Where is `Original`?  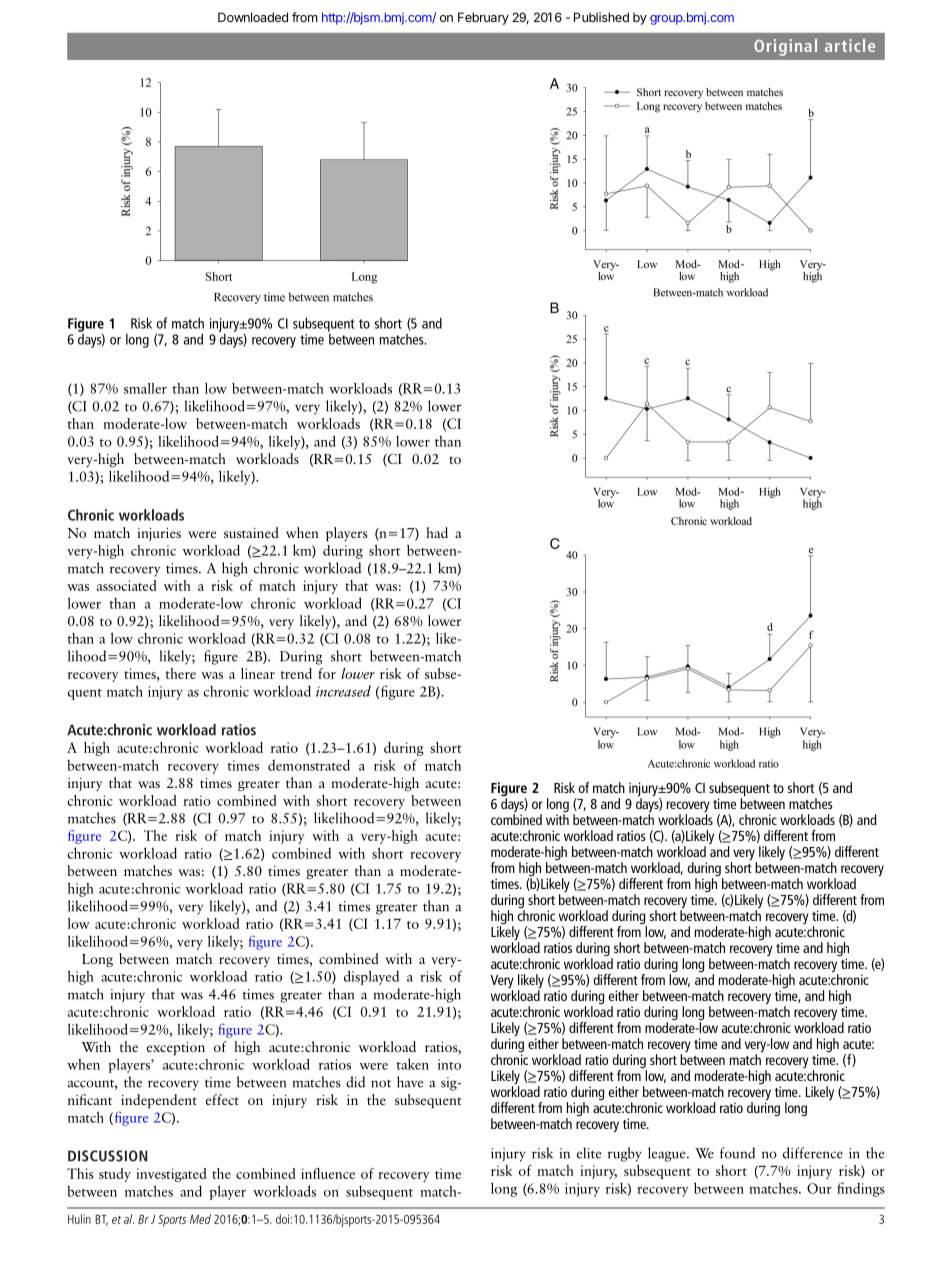
Original is located at coordinates (785, 47).
